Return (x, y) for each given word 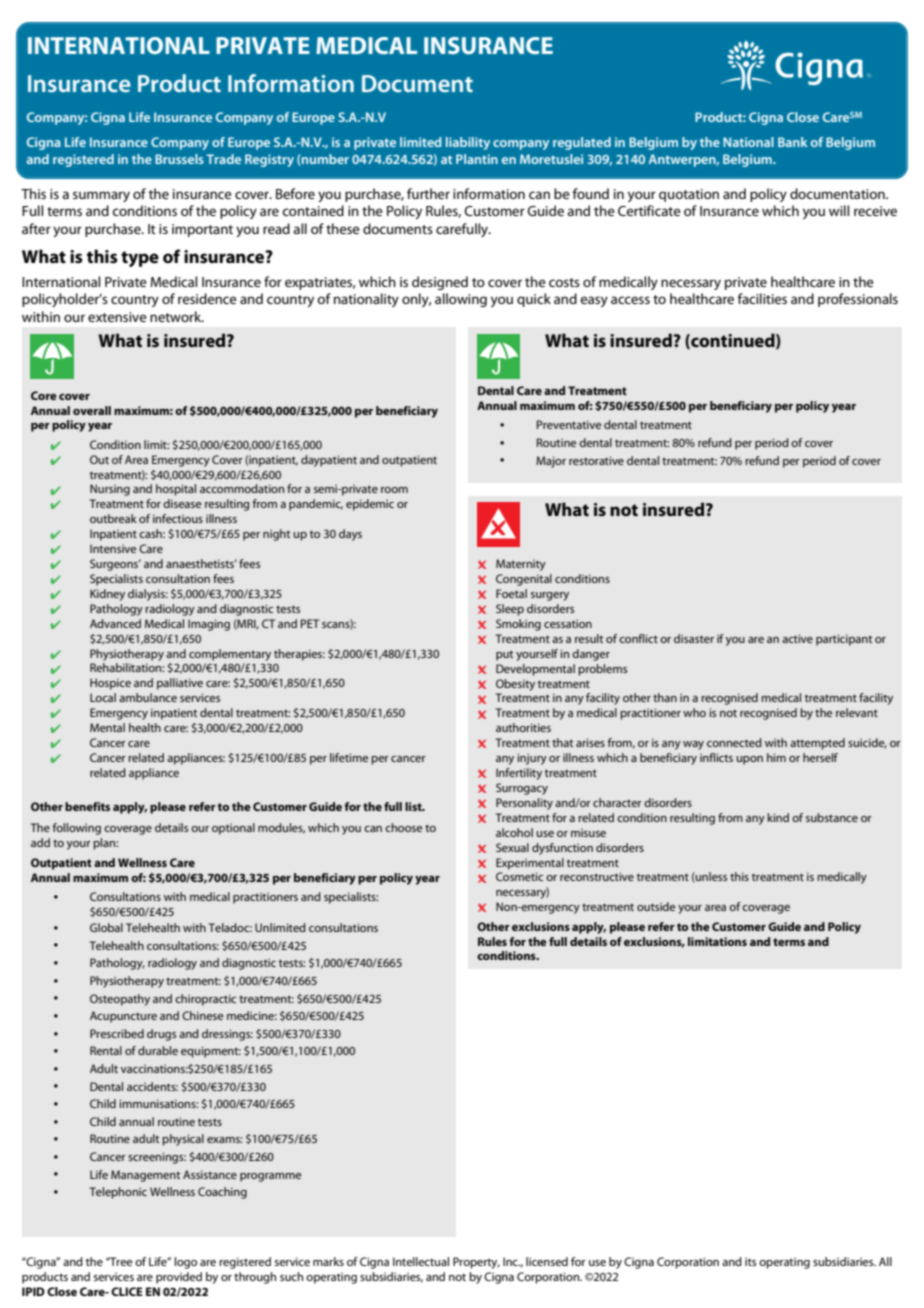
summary (101, 196)
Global (106, 927)
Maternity (521, 565)
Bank (793, 142)
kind (778, 817)
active (797, 638)
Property (476, 1263)
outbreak (113, 518)
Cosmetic (519, 876)
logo (185, 1263)
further (428, 193)
